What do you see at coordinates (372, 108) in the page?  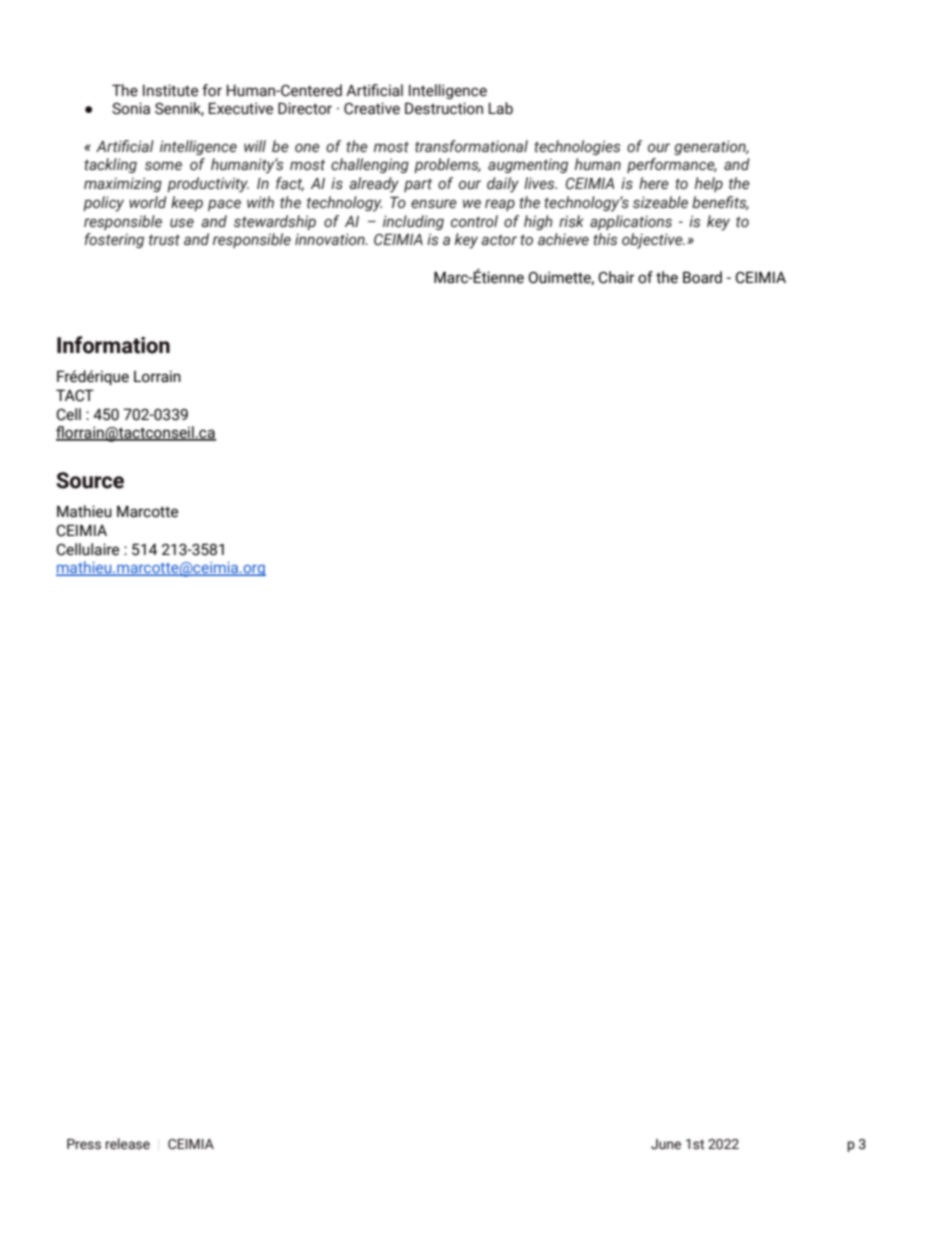 I see `Creative` at bounding box center [372, 108].
